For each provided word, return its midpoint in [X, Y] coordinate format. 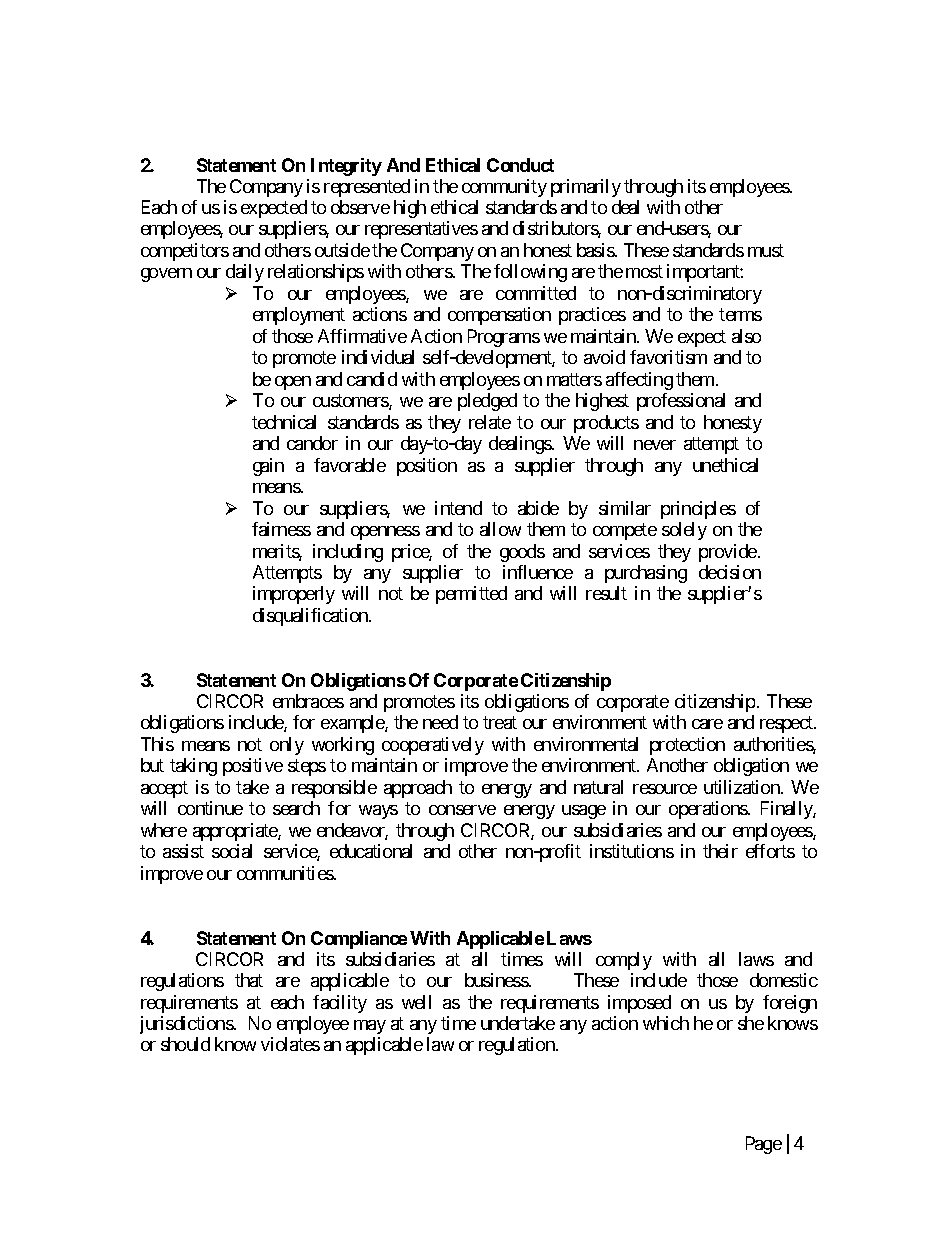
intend [458, 508]
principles [698, 510]
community [504, 188]
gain [268, 467]
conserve [462, 810]
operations [709, 810]
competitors [185, 252]
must [766, 250]
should [185, 1044]
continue [210, 808]
